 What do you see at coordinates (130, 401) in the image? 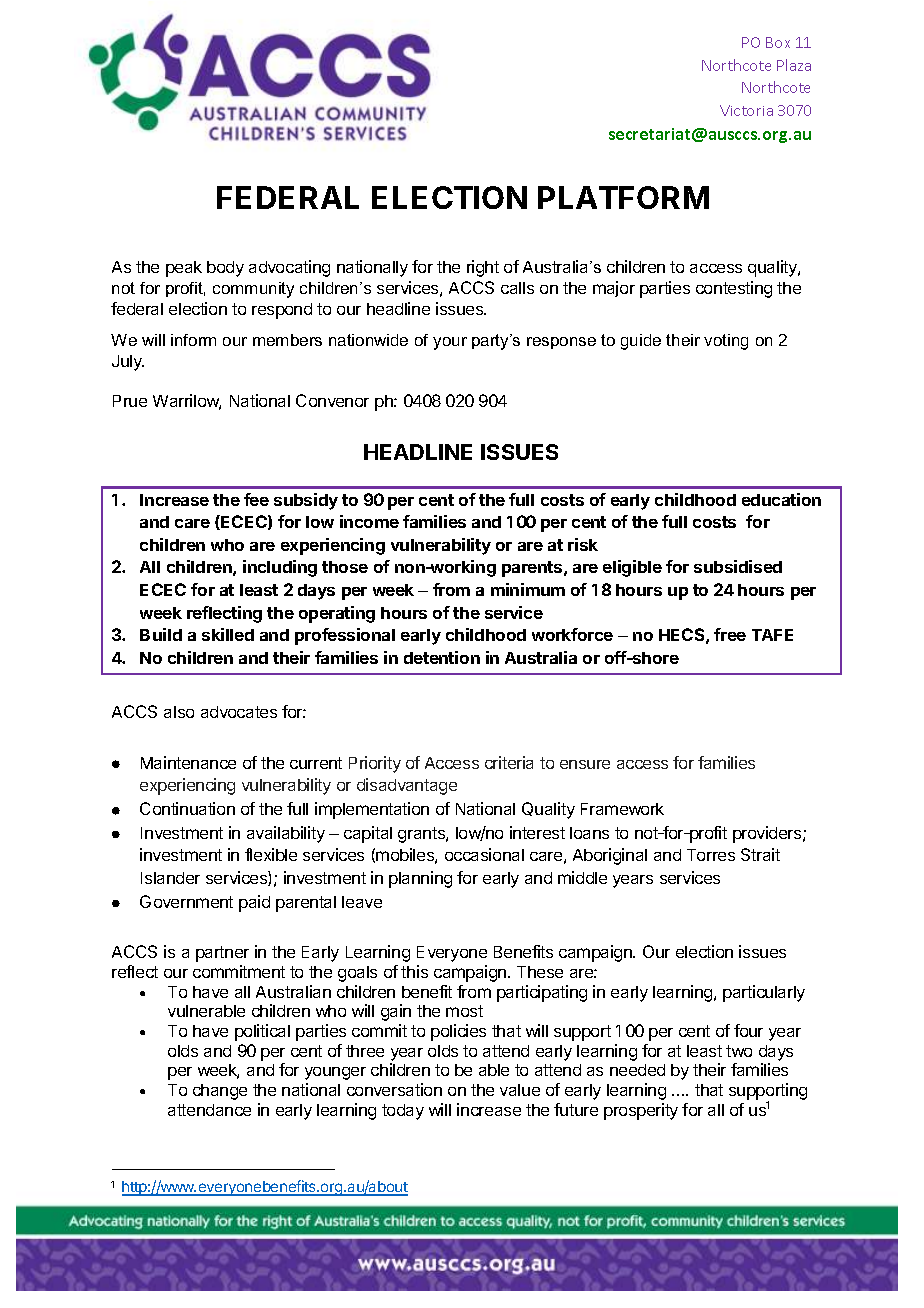
I see `Prue` at bounding box center [130, 401].
